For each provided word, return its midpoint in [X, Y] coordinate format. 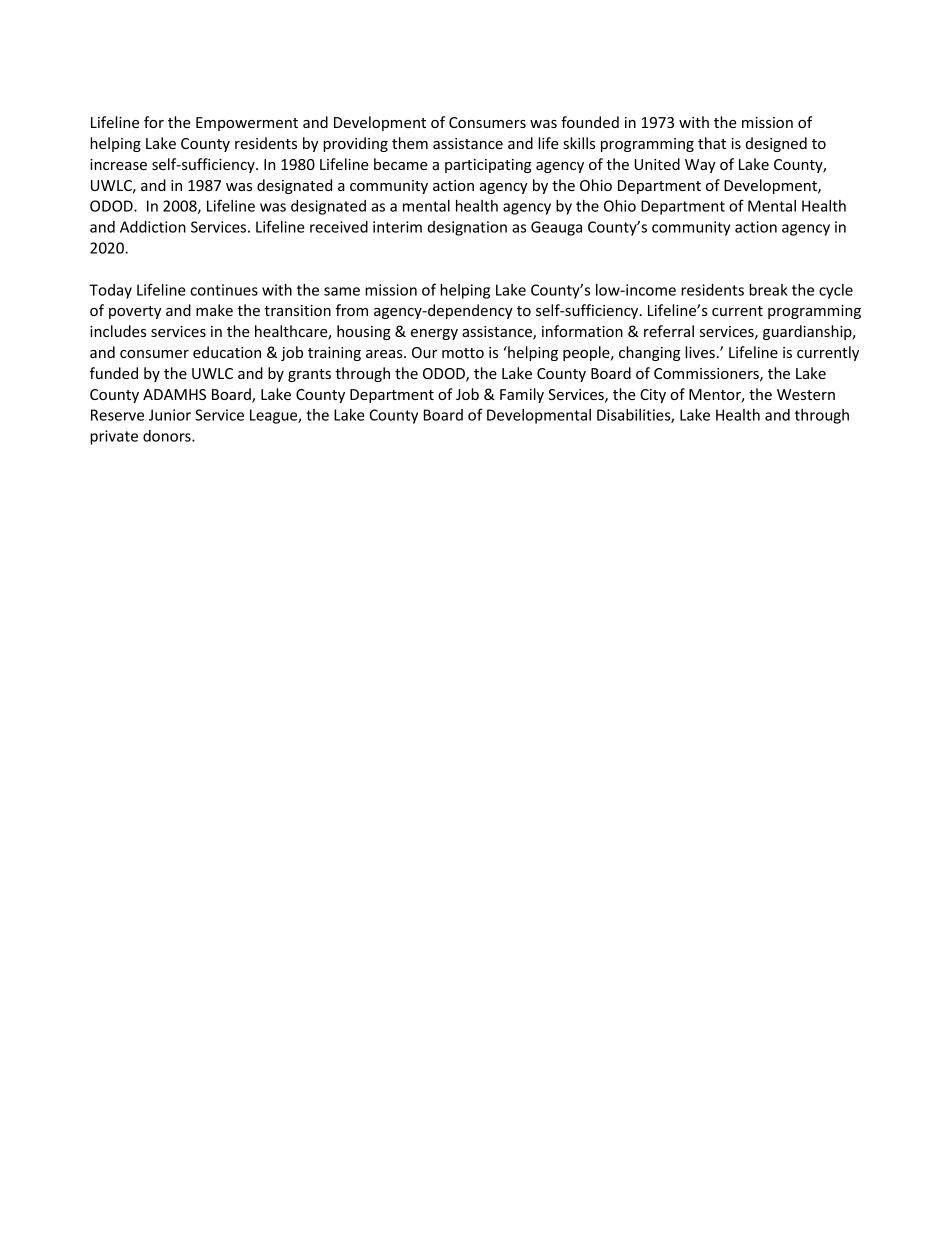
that [712, 143]
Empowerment [247, 124]
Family [522, 395]
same [342, 291]
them [410, 143]
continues [224, 290]
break [768, 290]
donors [168, 436]
